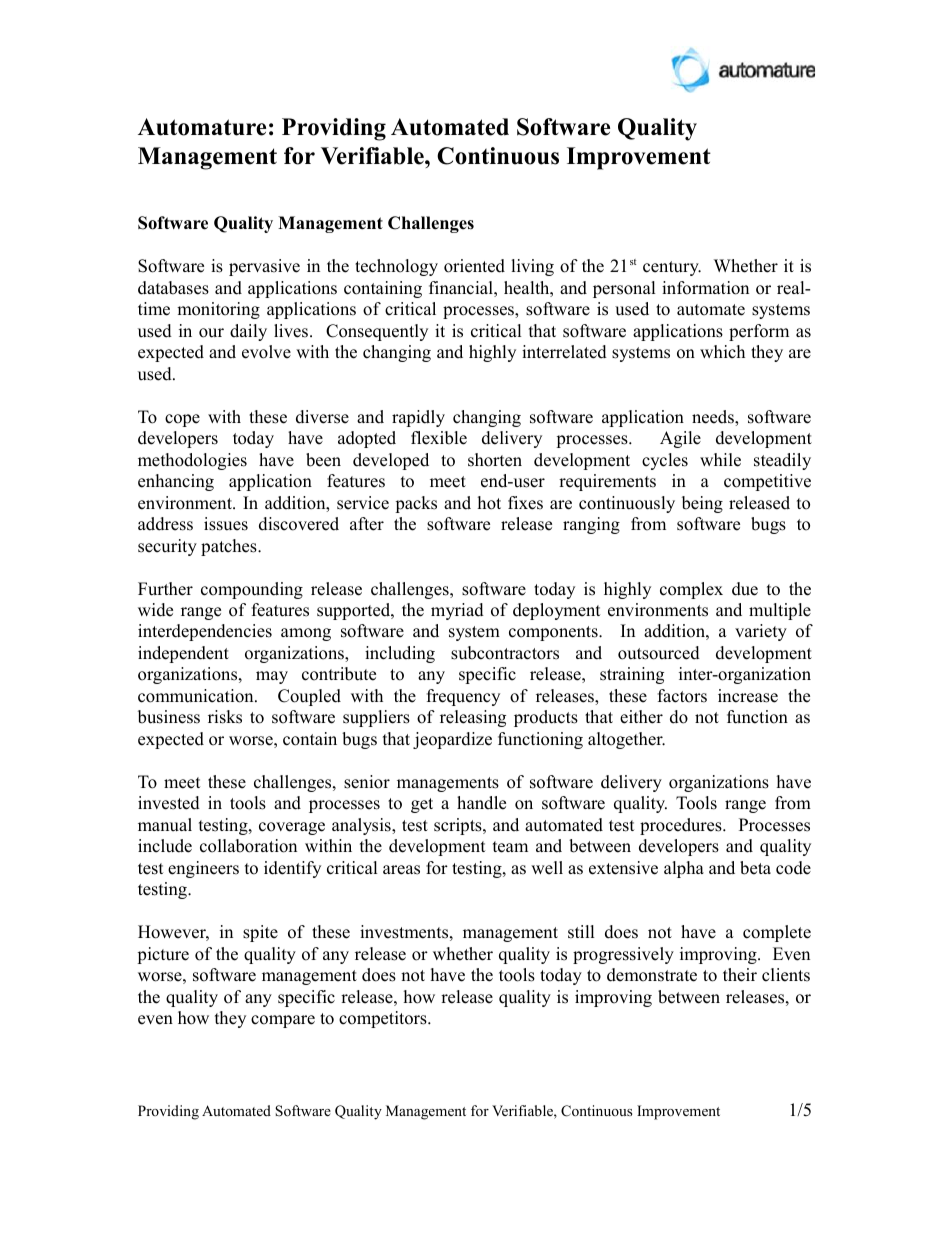 This screenshot has width=952, height=1233. Describe the element at coordinates (384, 1019) in the screenshot. I see `competitors` at that location.
